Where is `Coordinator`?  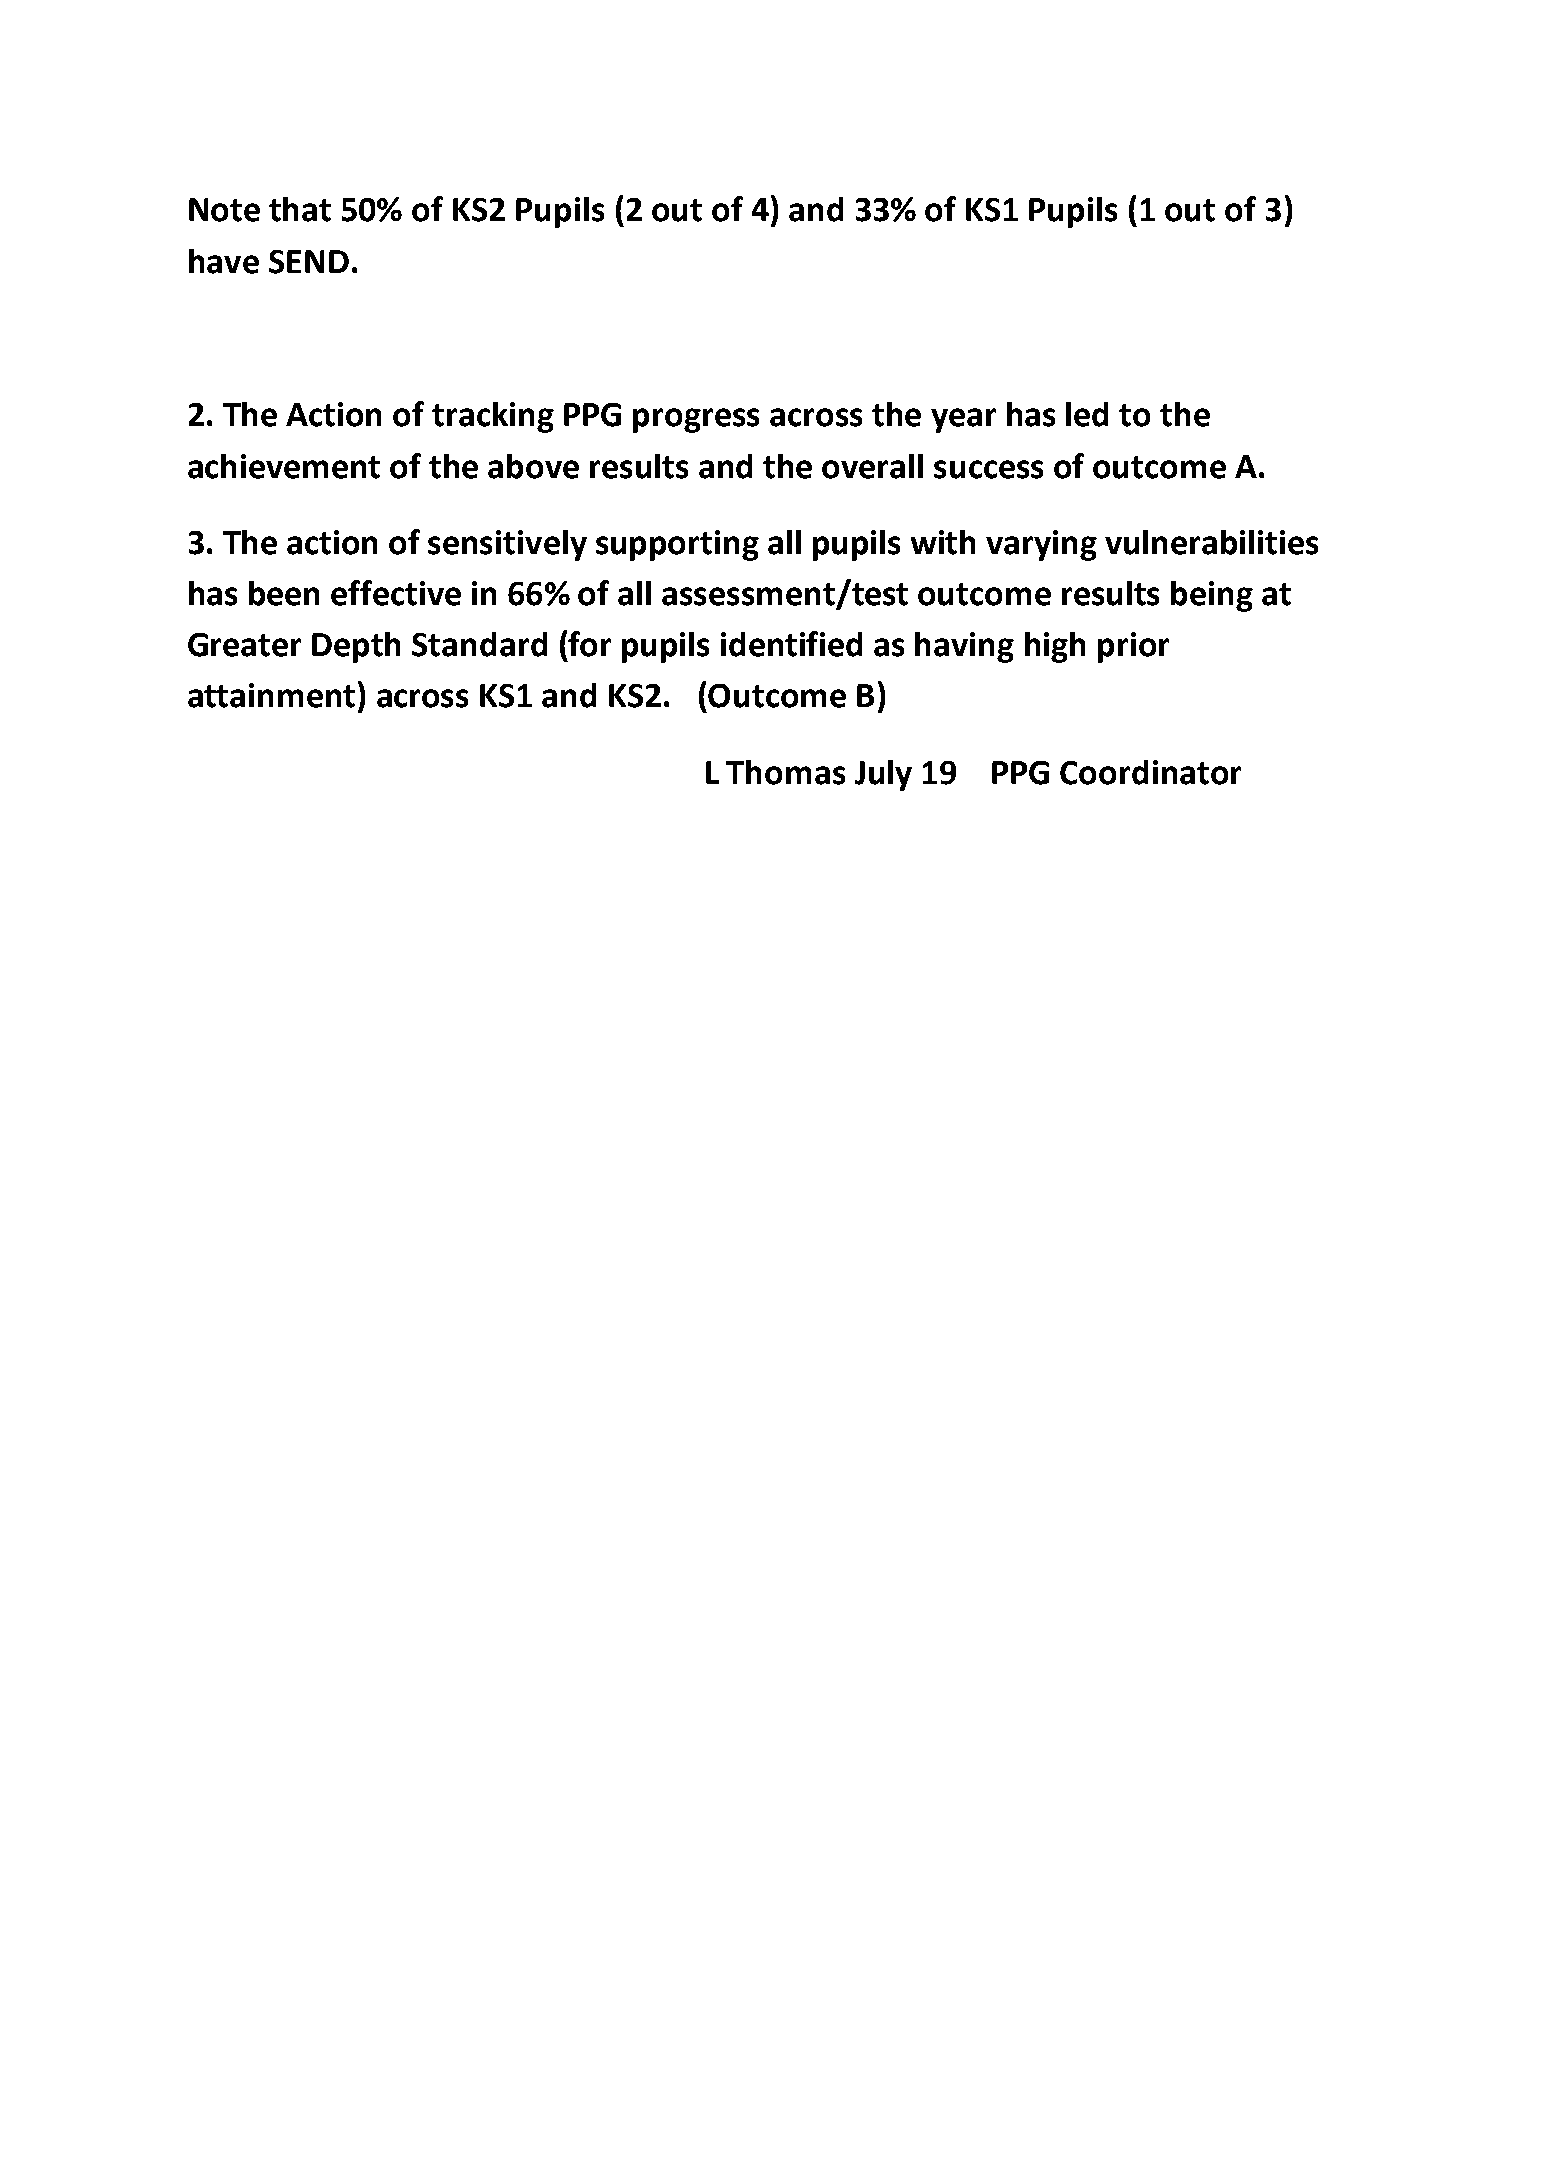 Coordinator is located at coordinates (1150, 772).
